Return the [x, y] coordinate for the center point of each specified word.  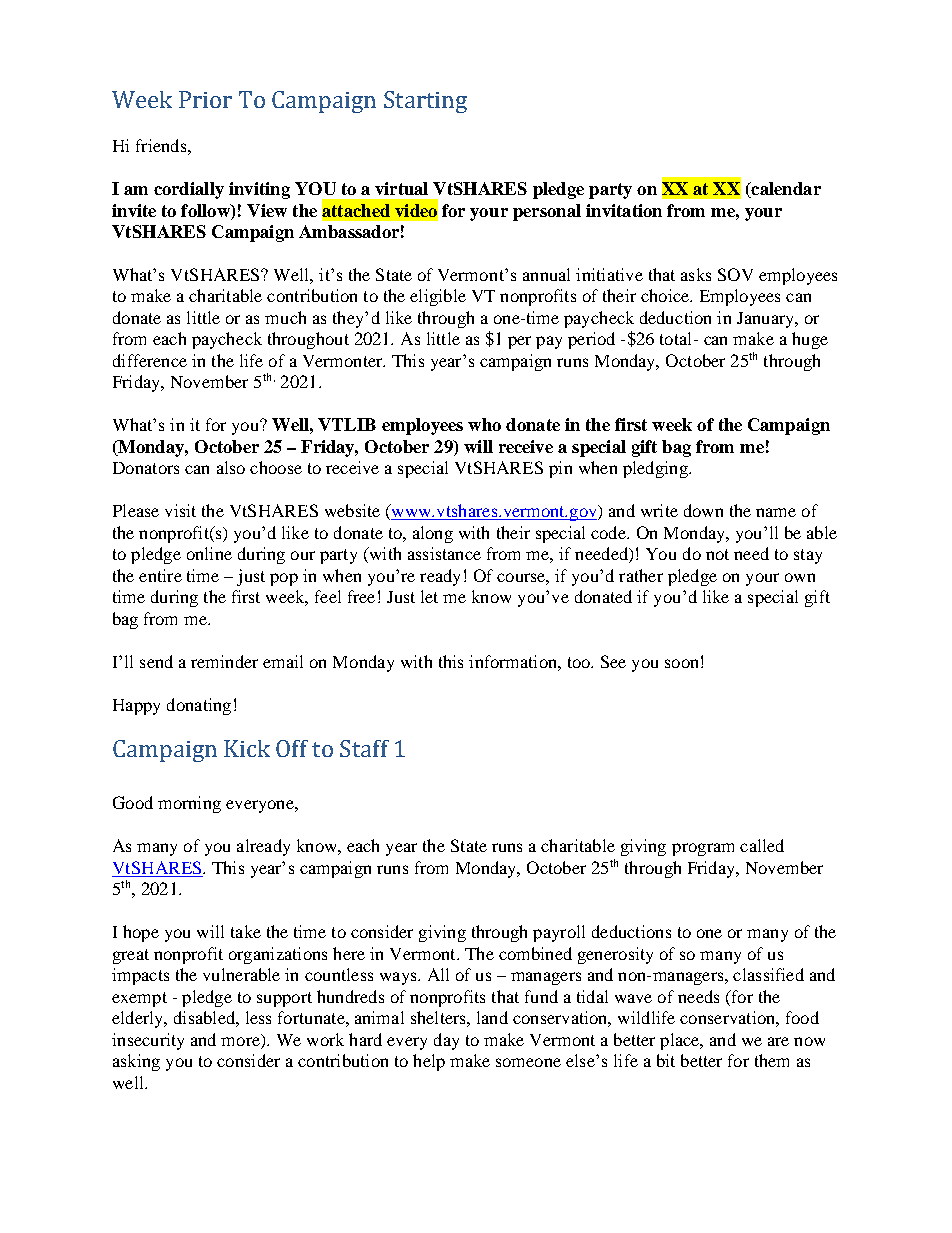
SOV [735, 274]
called [762, 845]
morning [189, 804]
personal [547, 212]
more [240, 1041]
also [231, 467]
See [613, 661]
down [703, 510]
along [433, 534]
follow [206, 210]
